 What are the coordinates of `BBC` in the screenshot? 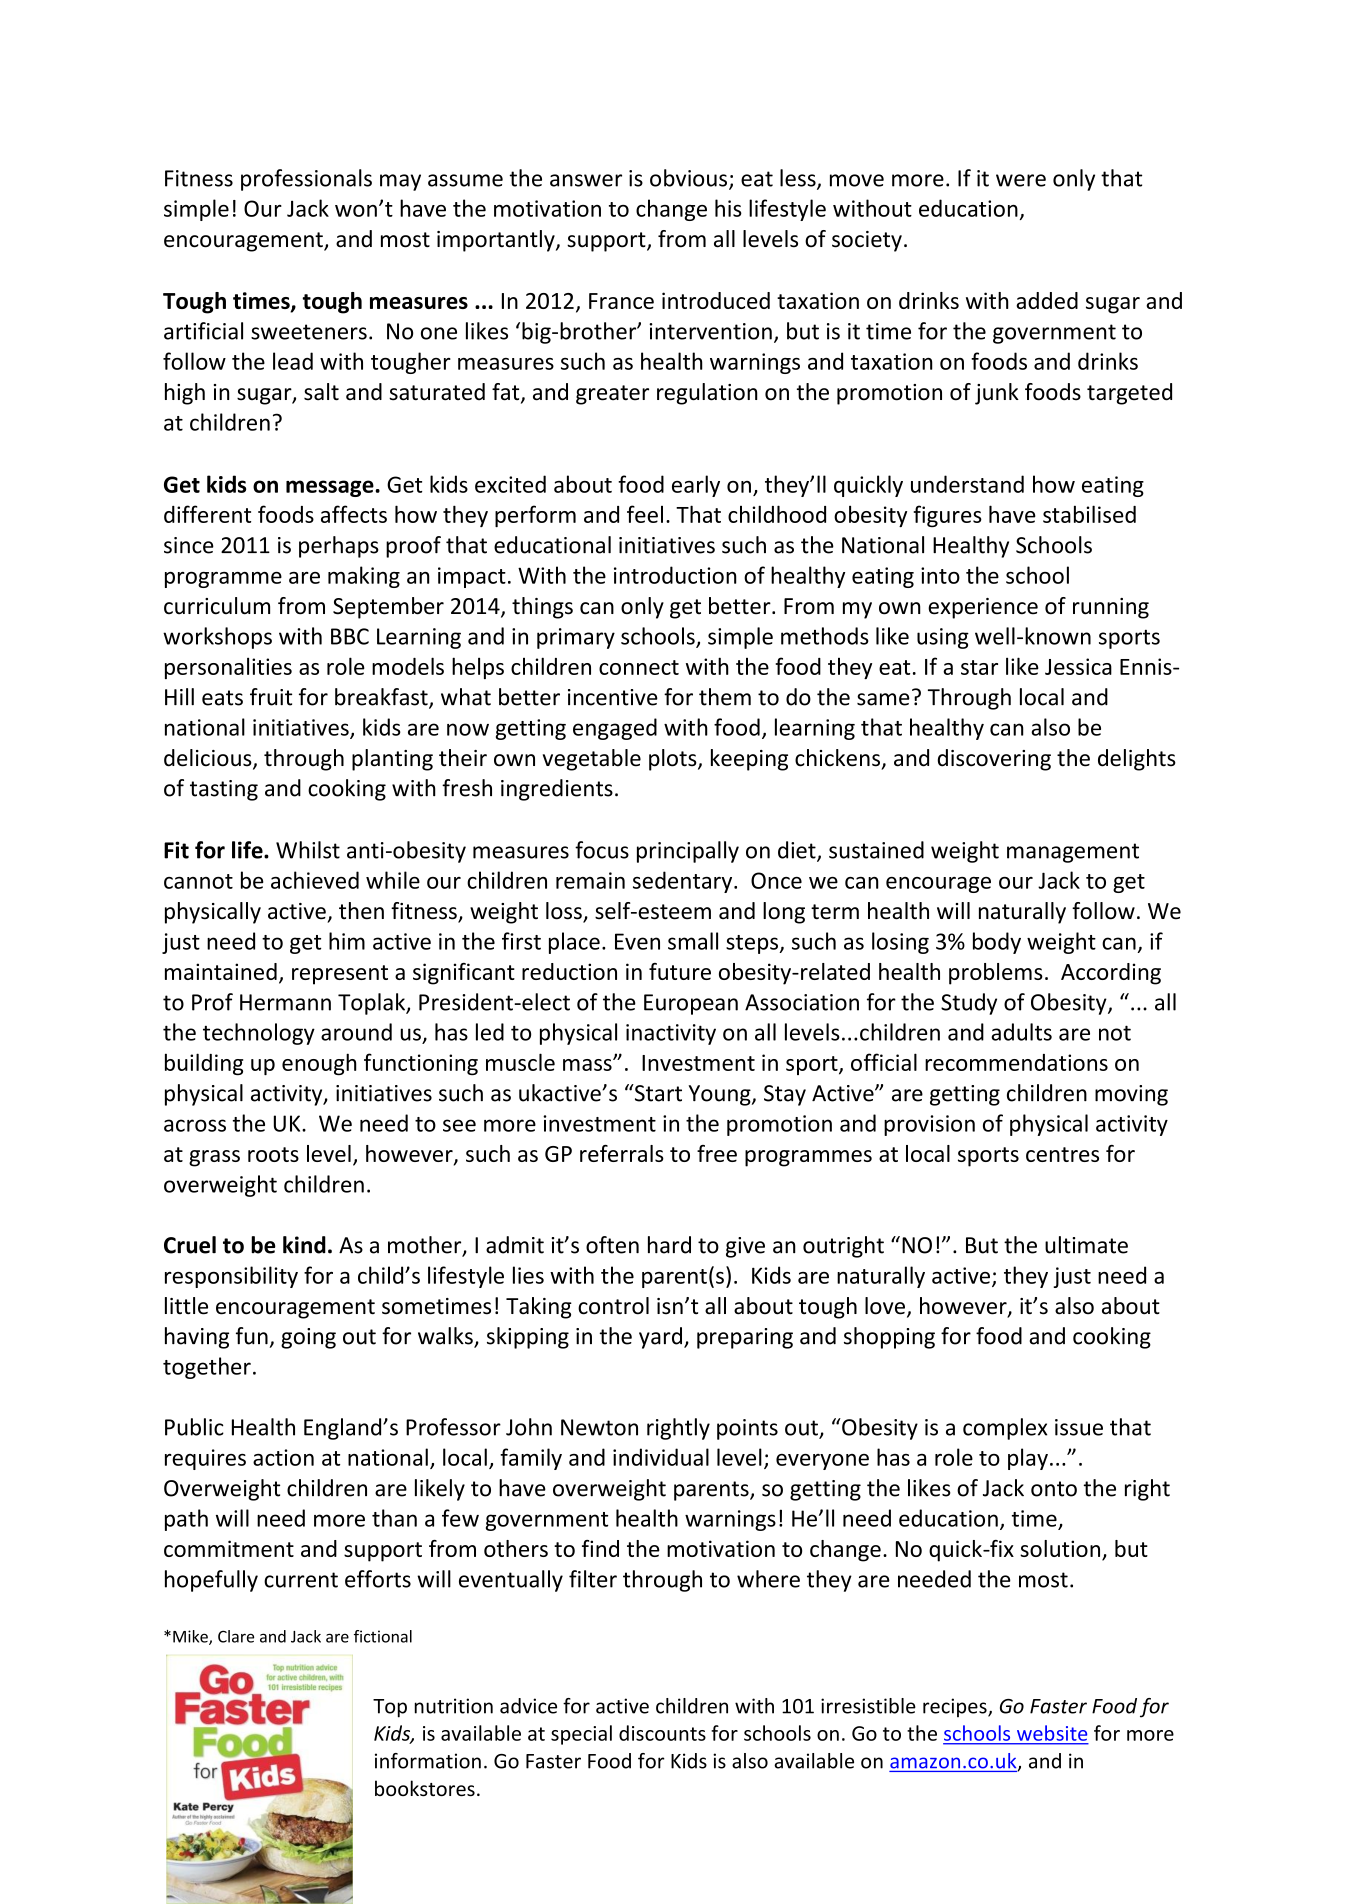 It's located at (350, 636).
